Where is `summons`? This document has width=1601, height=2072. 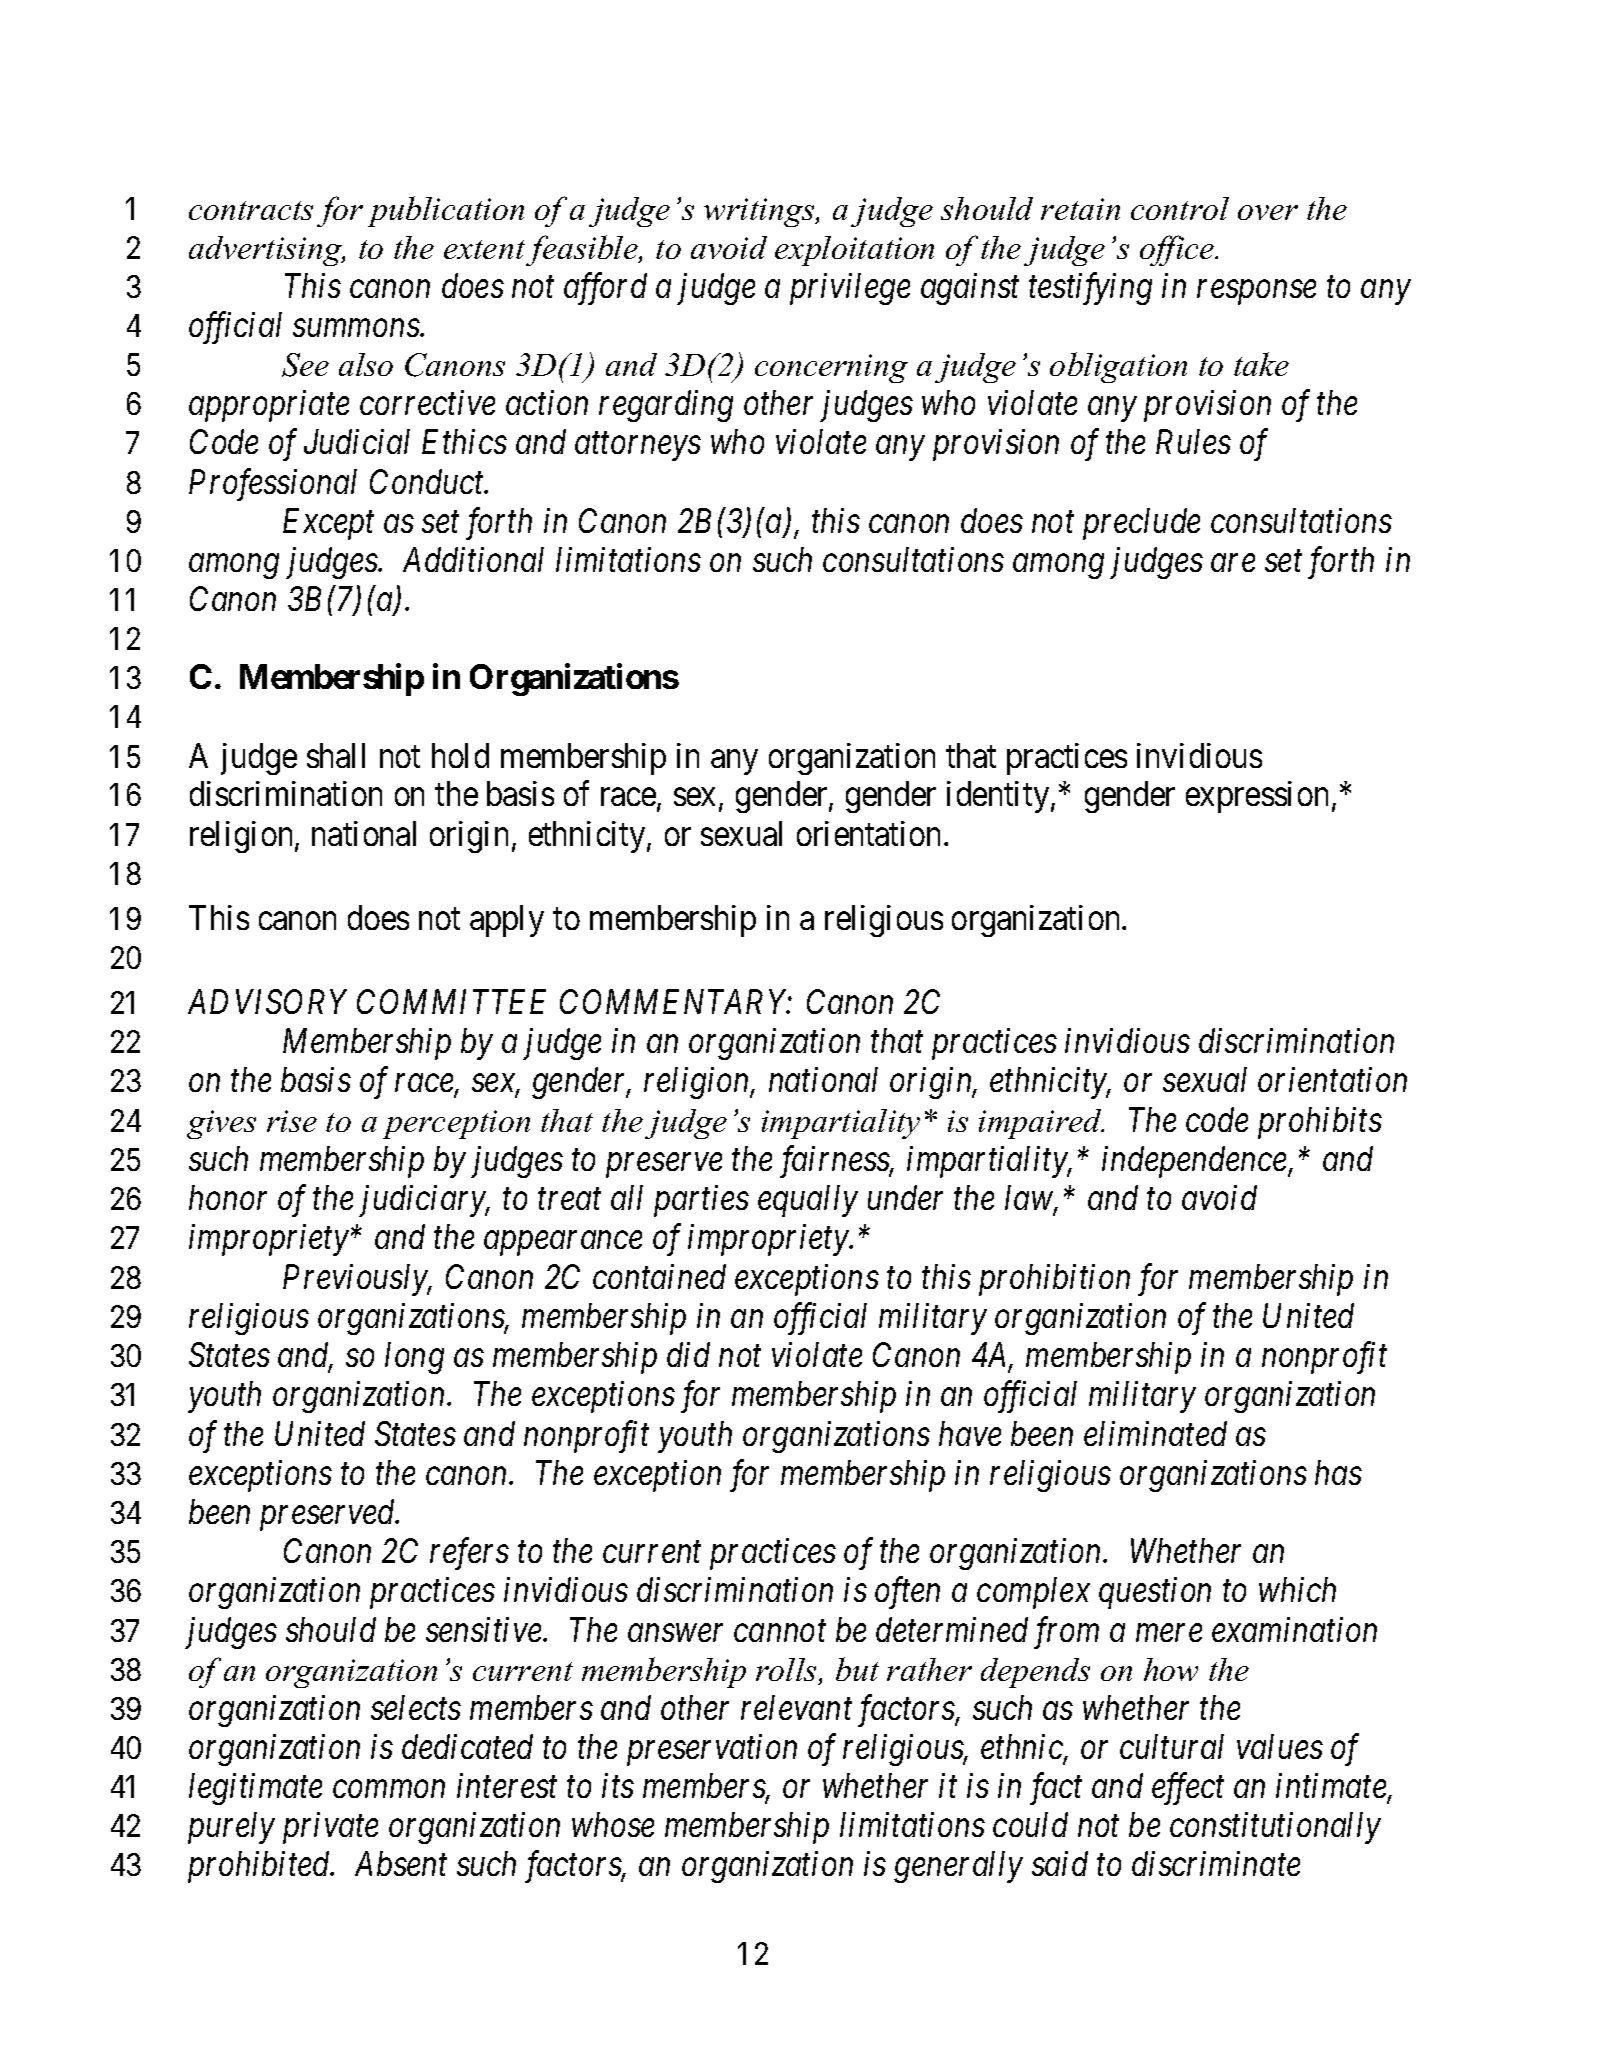
summons is located at coordinates (357, 328).
